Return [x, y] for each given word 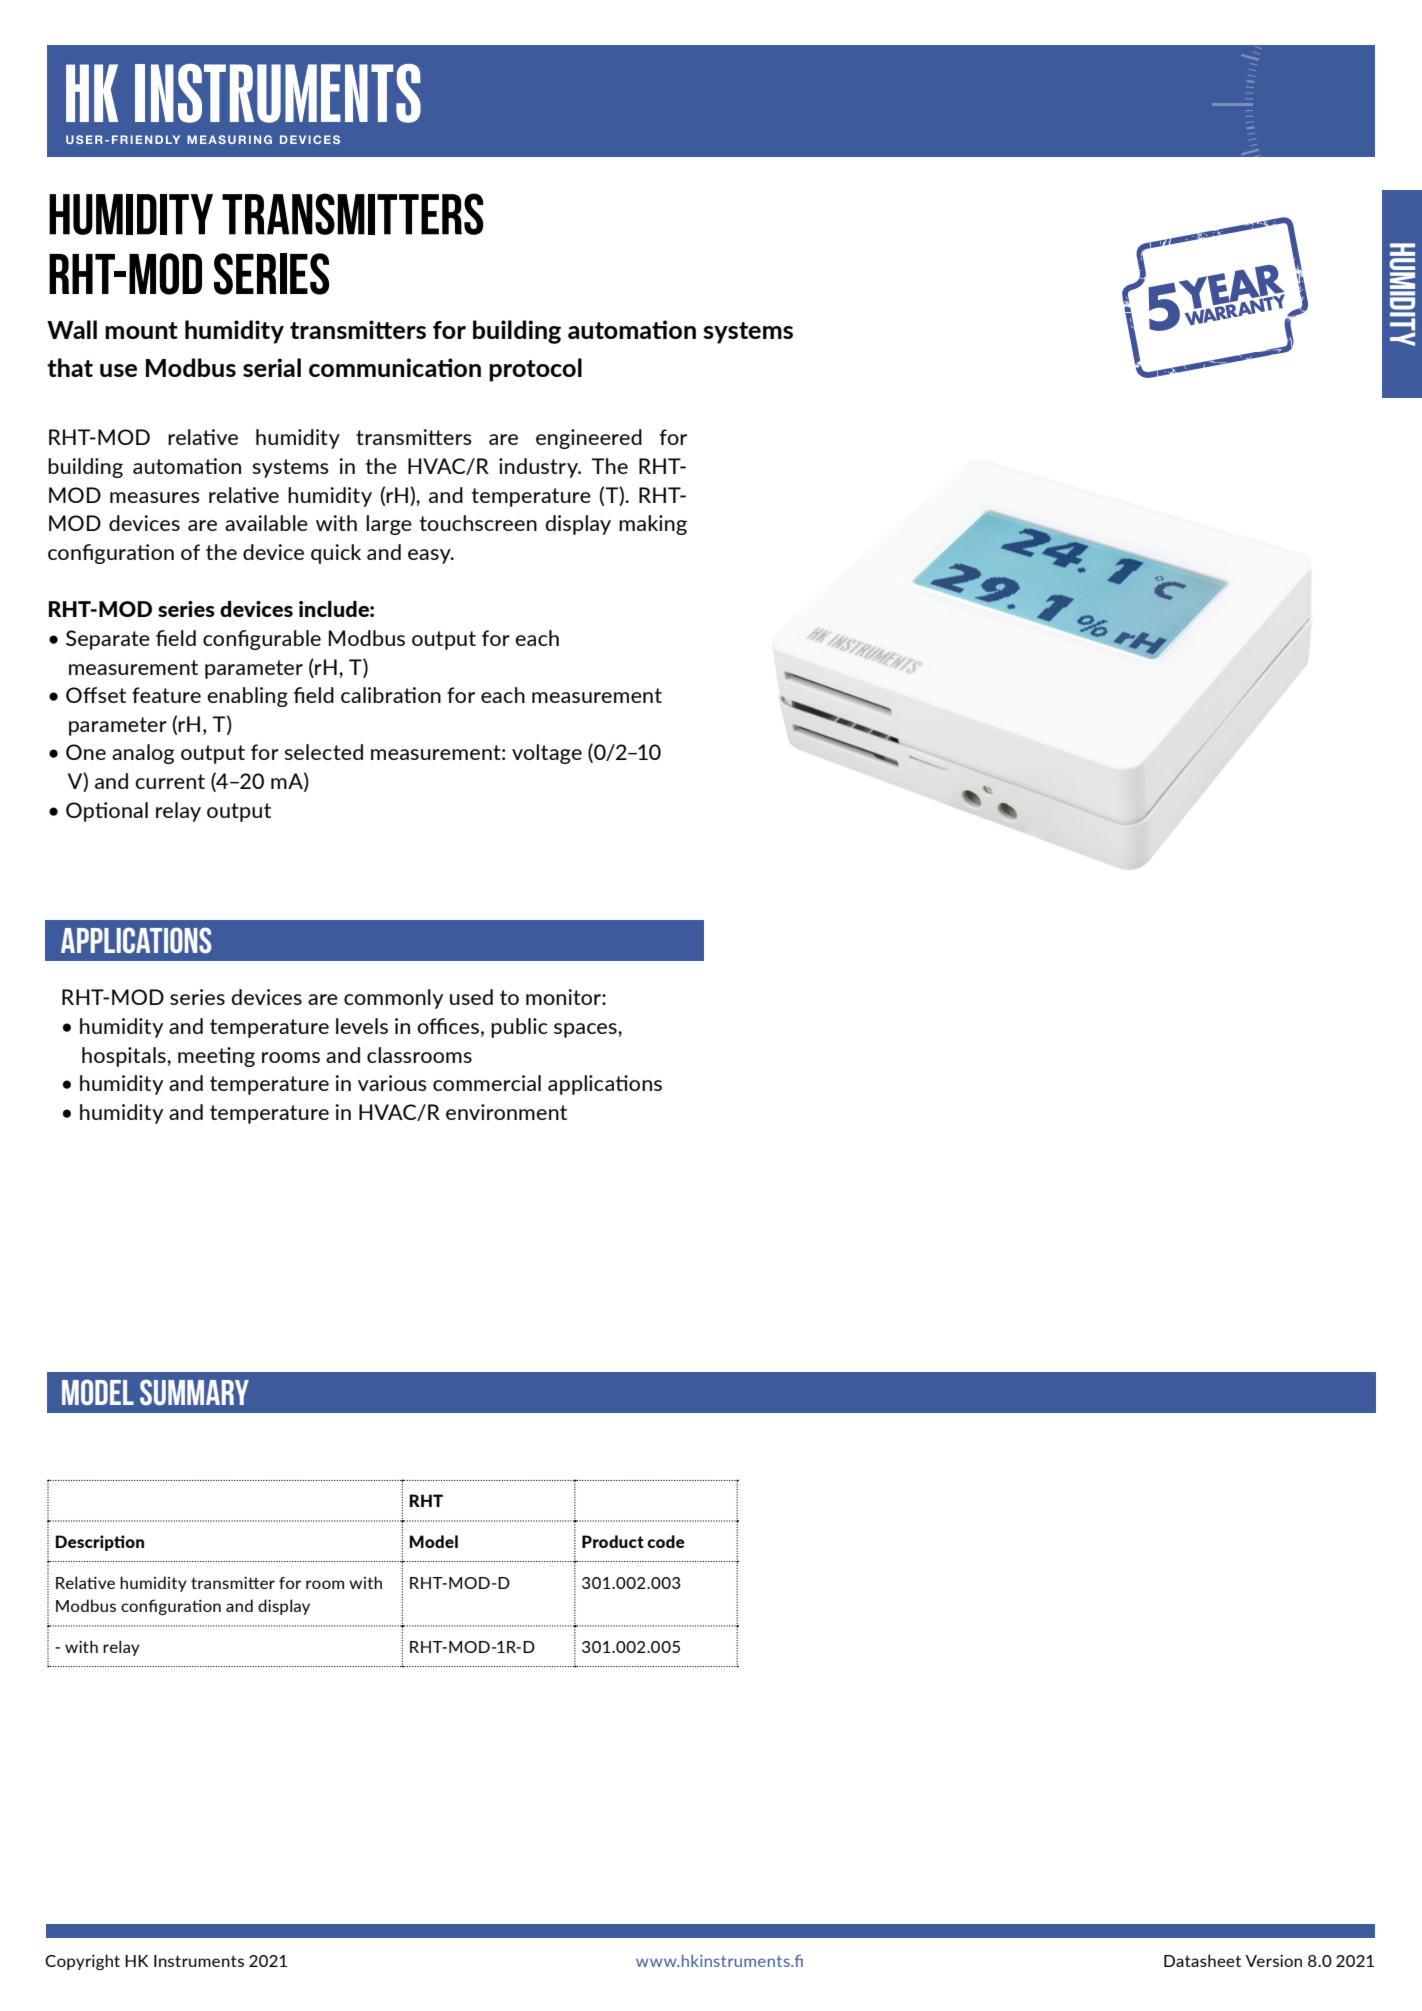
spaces [586, 1030]
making [653, 525]
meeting [216, 1057]
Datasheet [1202, 1960]
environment [506, 1112]
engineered [589, 439]
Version [1273, 1960]
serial [272, 367]
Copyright [82, 1962]
